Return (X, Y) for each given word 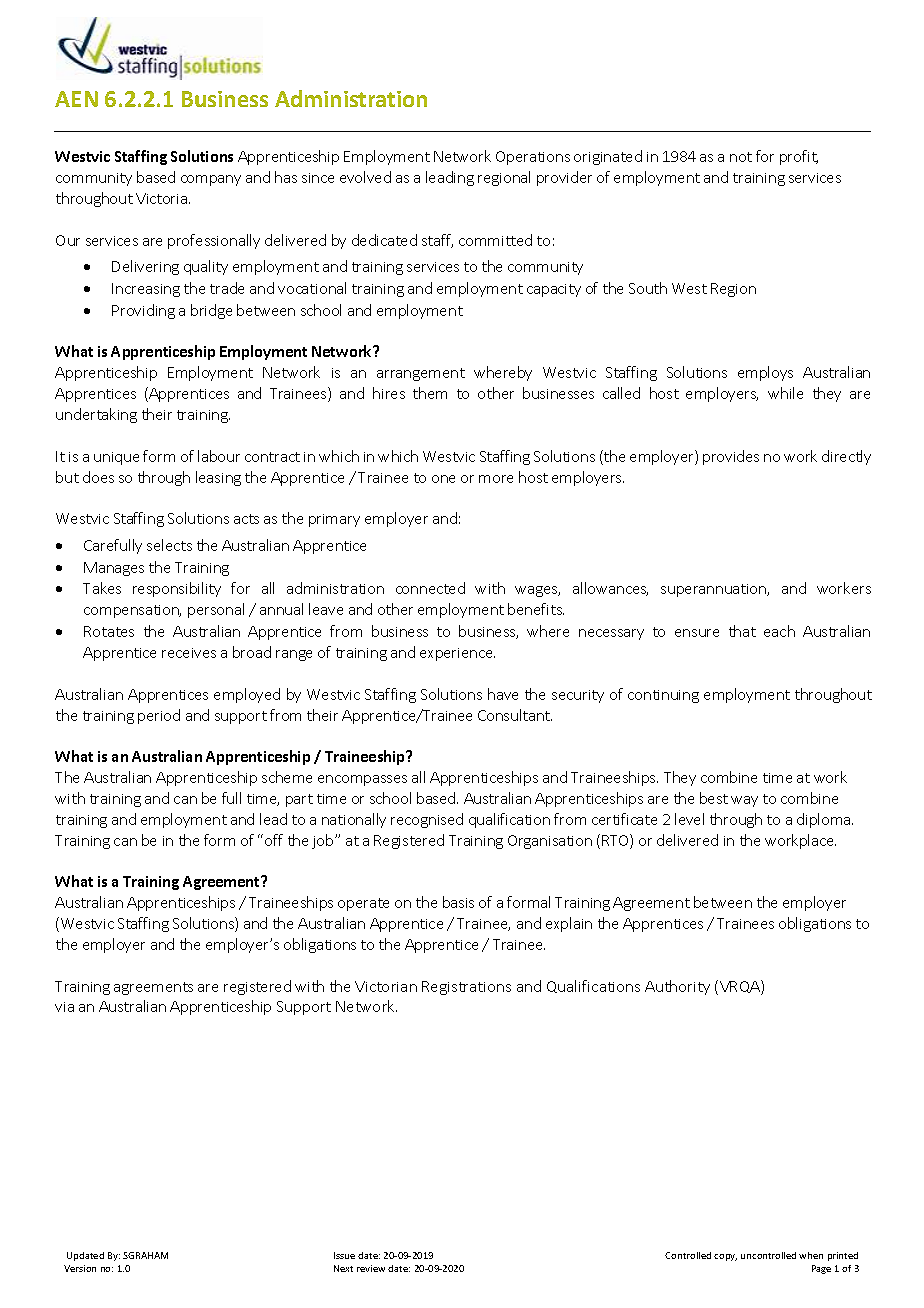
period (159, 716)
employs (765, 373)
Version (80, 1268)
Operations (533, 158)
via (64, 1007)
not (741, 157)
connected (430, 588)
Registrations (466, 988)
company (211, 180)
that (742, 631)
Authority (677, 987)
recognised (427, 820)
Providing (143, 311)
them (430, 393)
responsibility (177, 589)
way (744, 801)
